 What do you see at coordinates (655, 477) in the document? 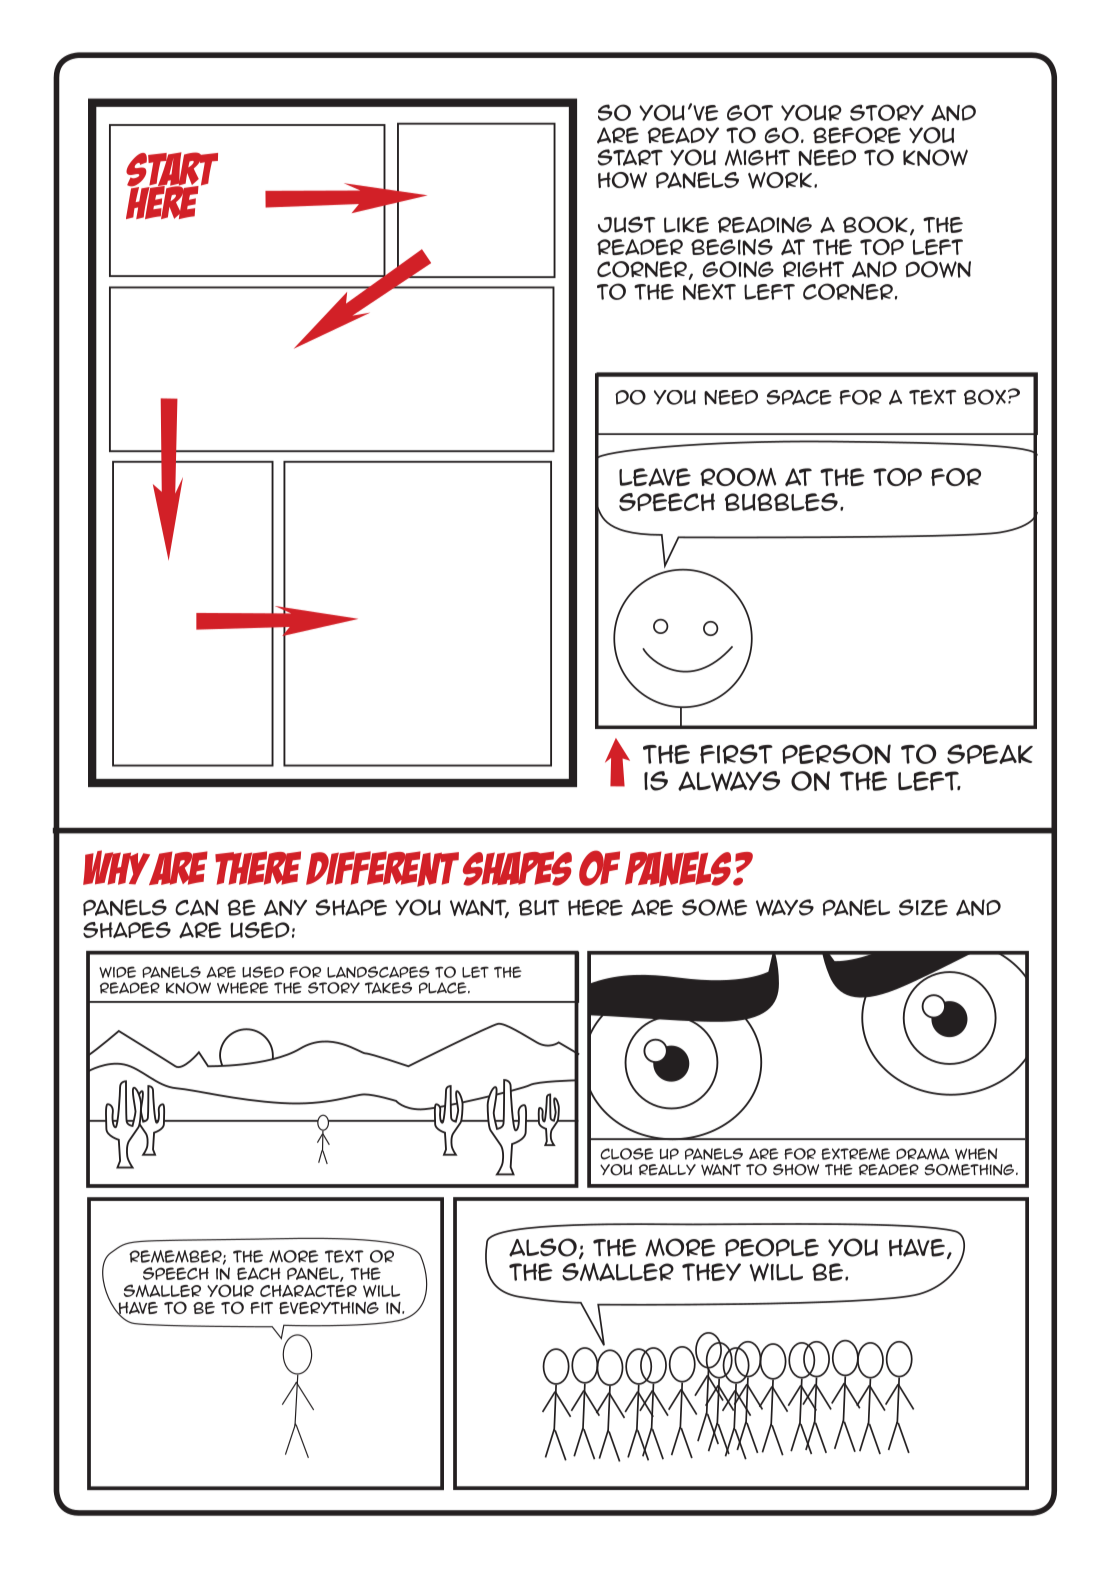
I see `leave` at bounding box center [655, 477].
